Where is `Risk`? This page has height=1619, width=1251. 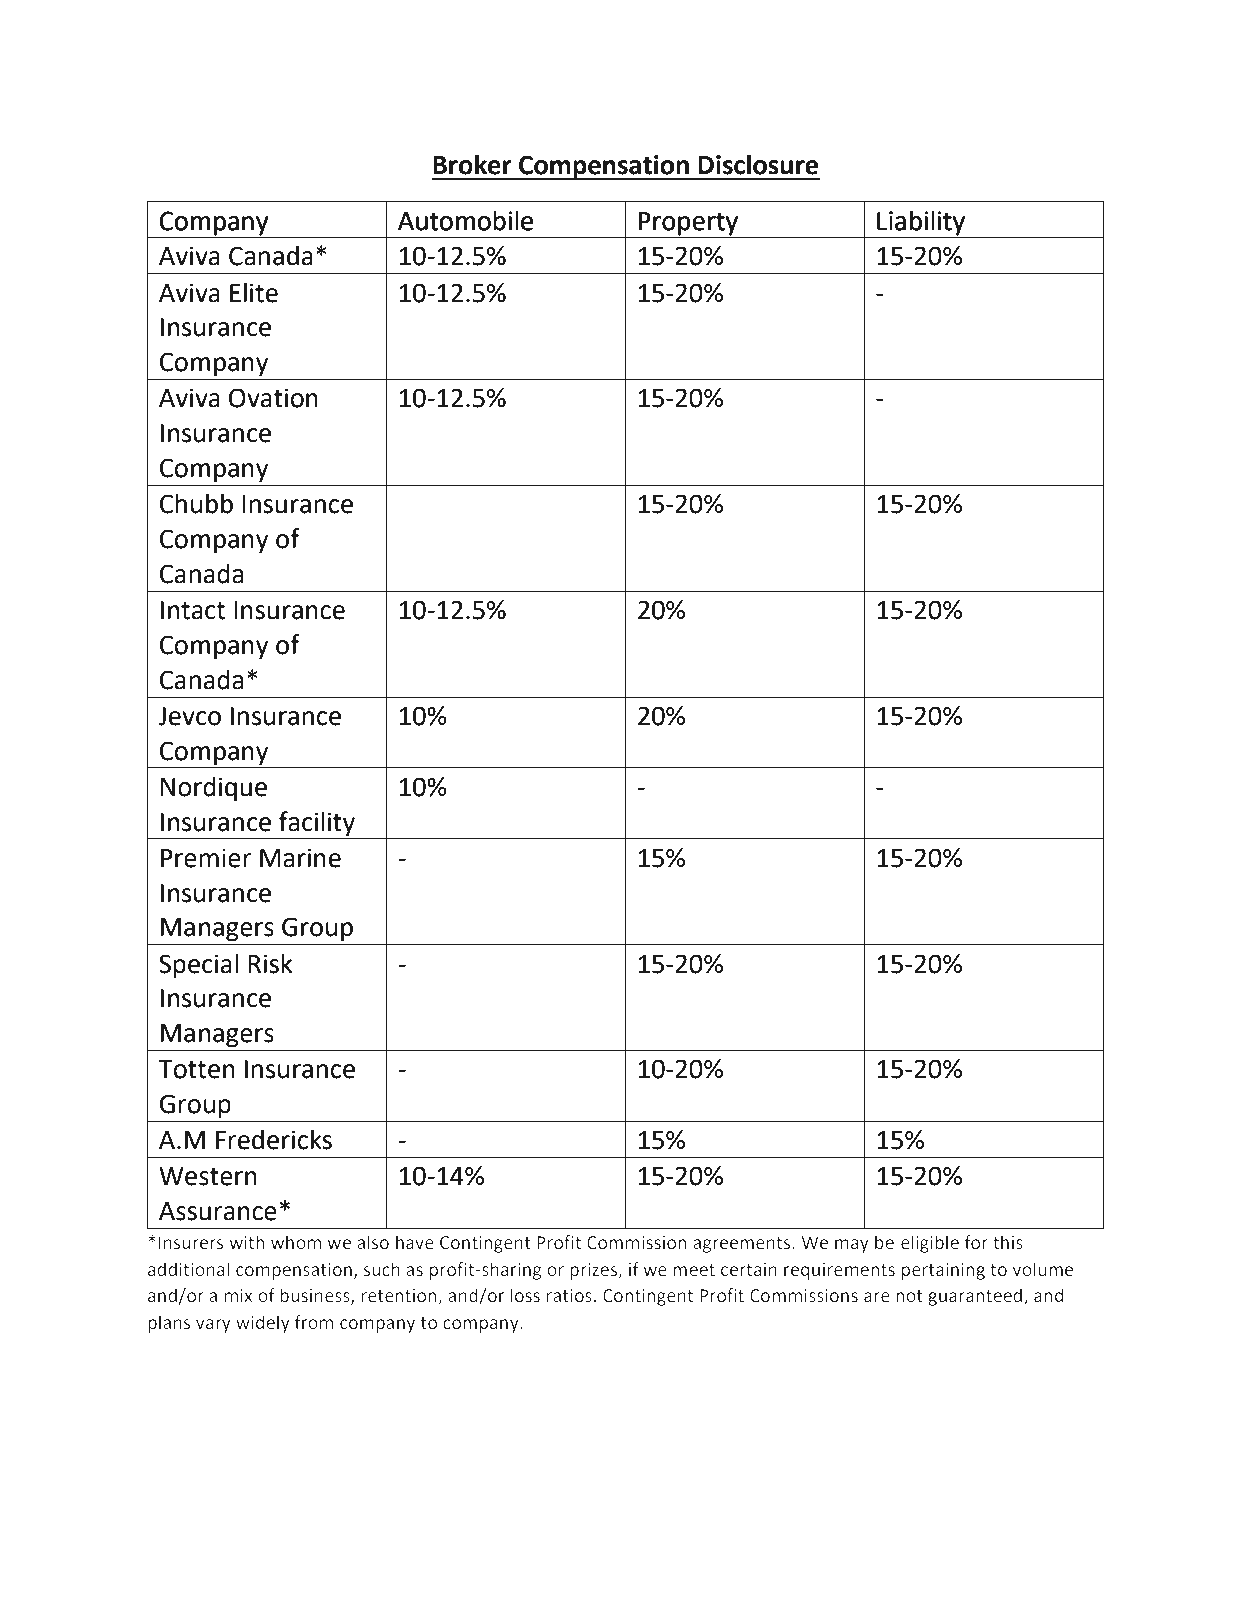 Risk is located at coordinates (270, 963).
